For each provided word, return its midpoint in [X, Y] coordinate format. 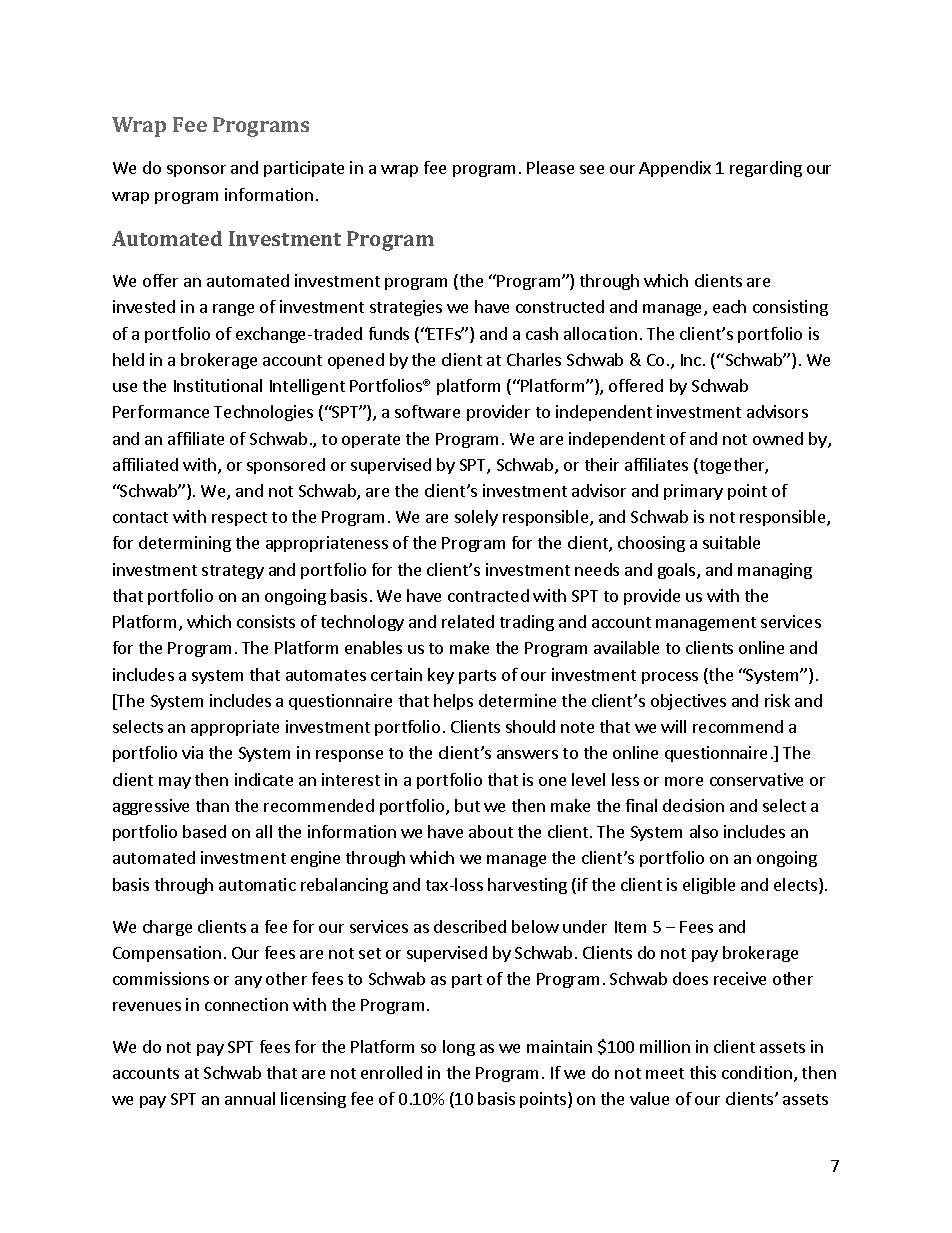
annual [250, 1098]
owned [778, 438]
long [459, 1048]
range [233, 310]
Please [550, 167]
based [204, 831]
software [427, 411]
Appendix [675, 169]
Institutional [218, 385]
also [704, 831]
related [468, 621]
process [670, 678]
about [491, 831]
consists [266, 621]
